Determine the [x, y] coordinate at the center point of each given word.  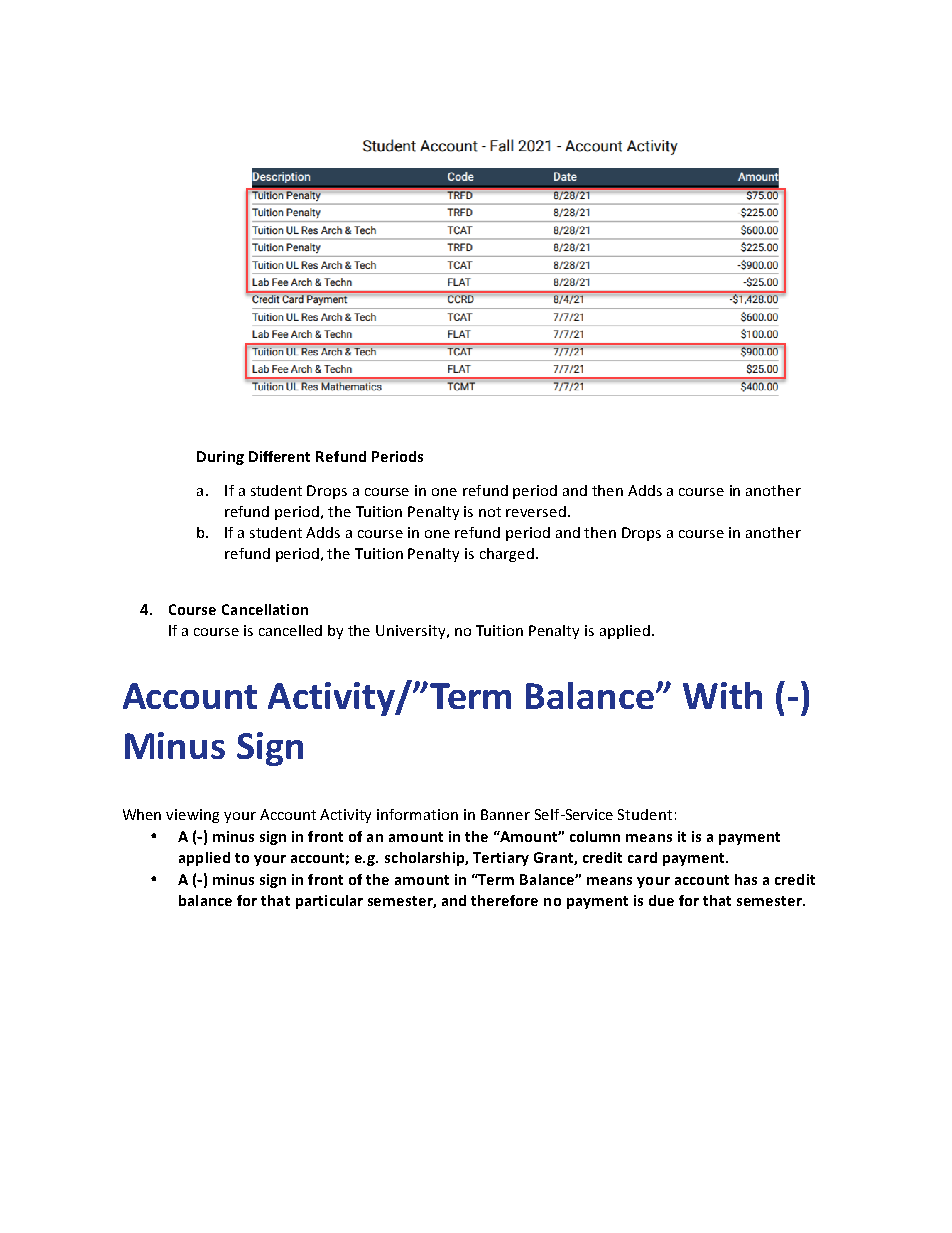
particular [329, 902]
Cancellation [265, 609]
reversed [536, 511]
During [220, 458]
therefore [504, 900]
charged [507, 555]
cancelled [290, 630]
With [722, 695]
